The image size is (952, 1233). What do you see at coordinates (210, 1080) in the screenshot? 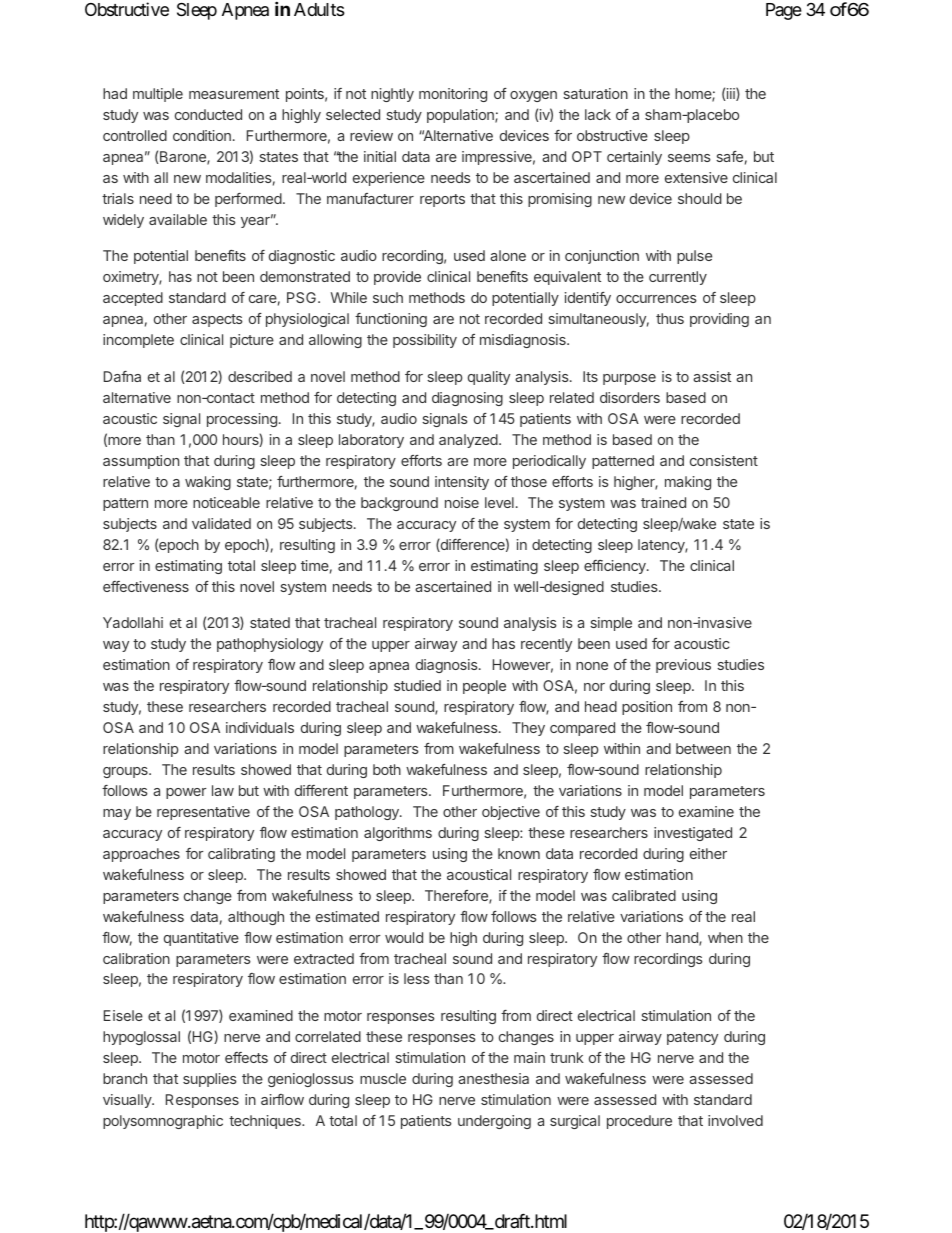
I see `supplies` at bounding box center [210, 1080].
